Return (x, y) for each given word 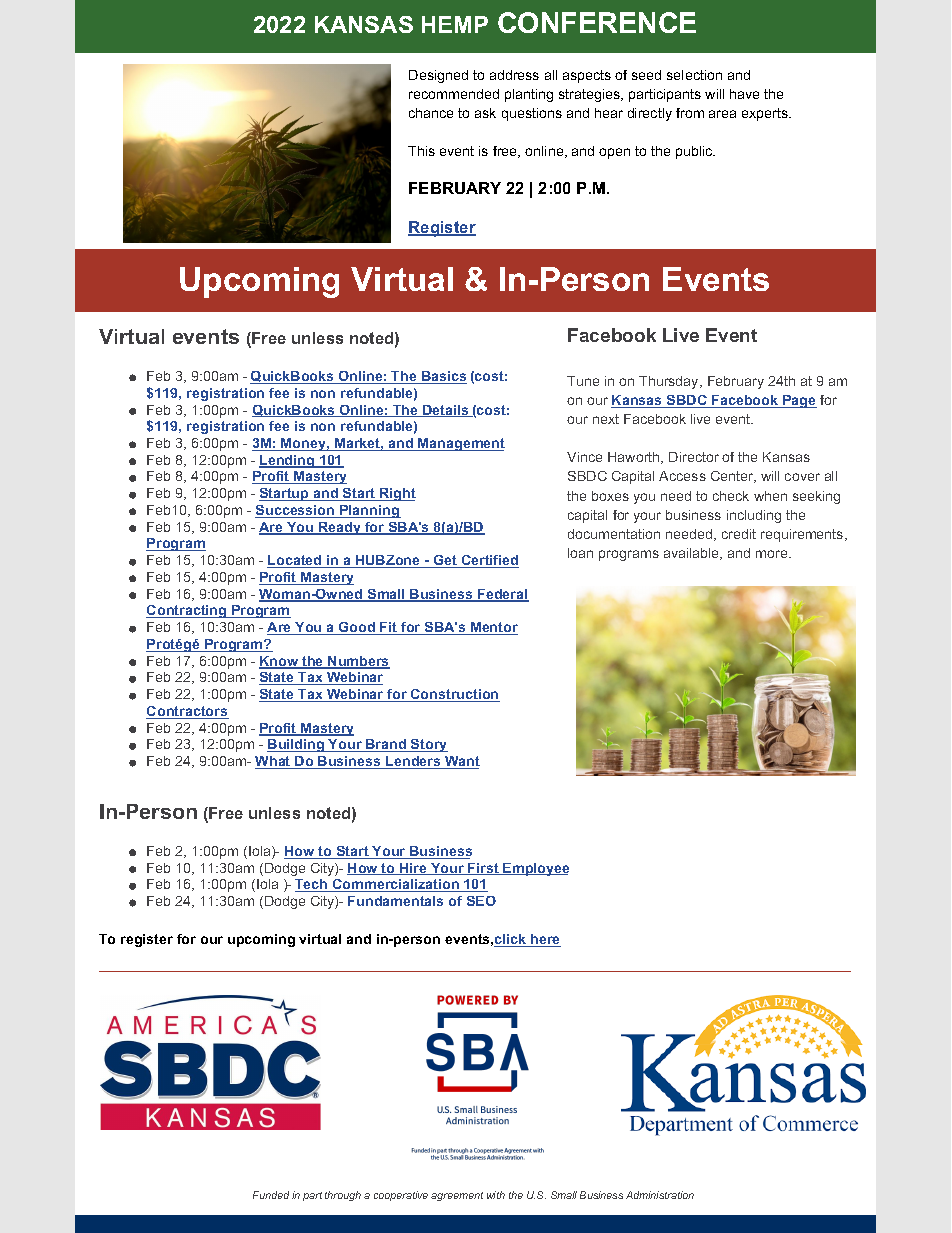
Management (460, 444)
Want (461, 762)
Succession (296, 511)
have (744, 94)
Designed (438, 76)
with (496, 1195)
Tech (312, 885)
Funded (271, 1195)
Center (733, 477)
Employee (535, 869)
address (514, 75)
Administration (660, 1195)
